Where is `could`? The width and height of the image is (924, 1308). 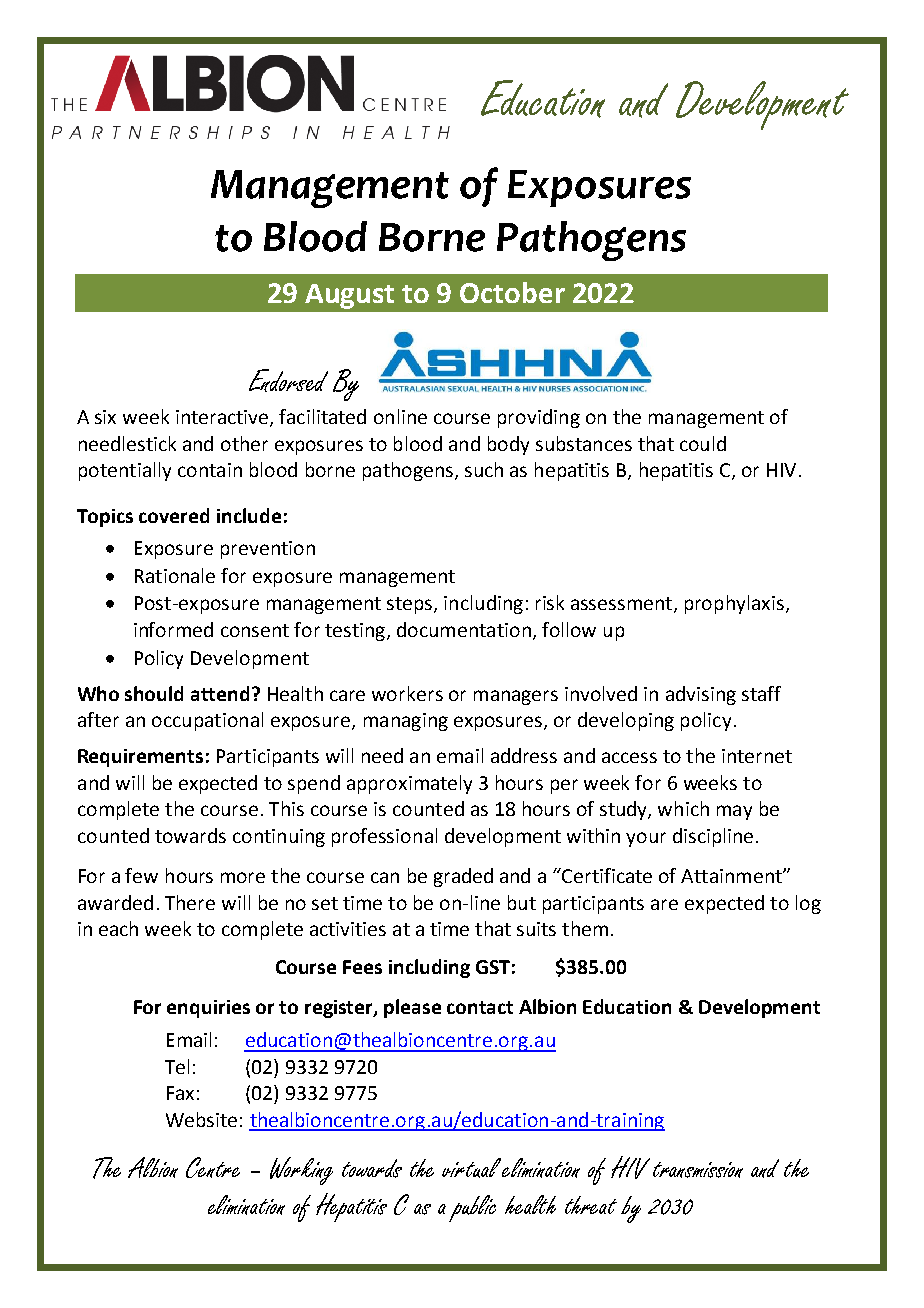 could is located at coordinates (703, 443).
